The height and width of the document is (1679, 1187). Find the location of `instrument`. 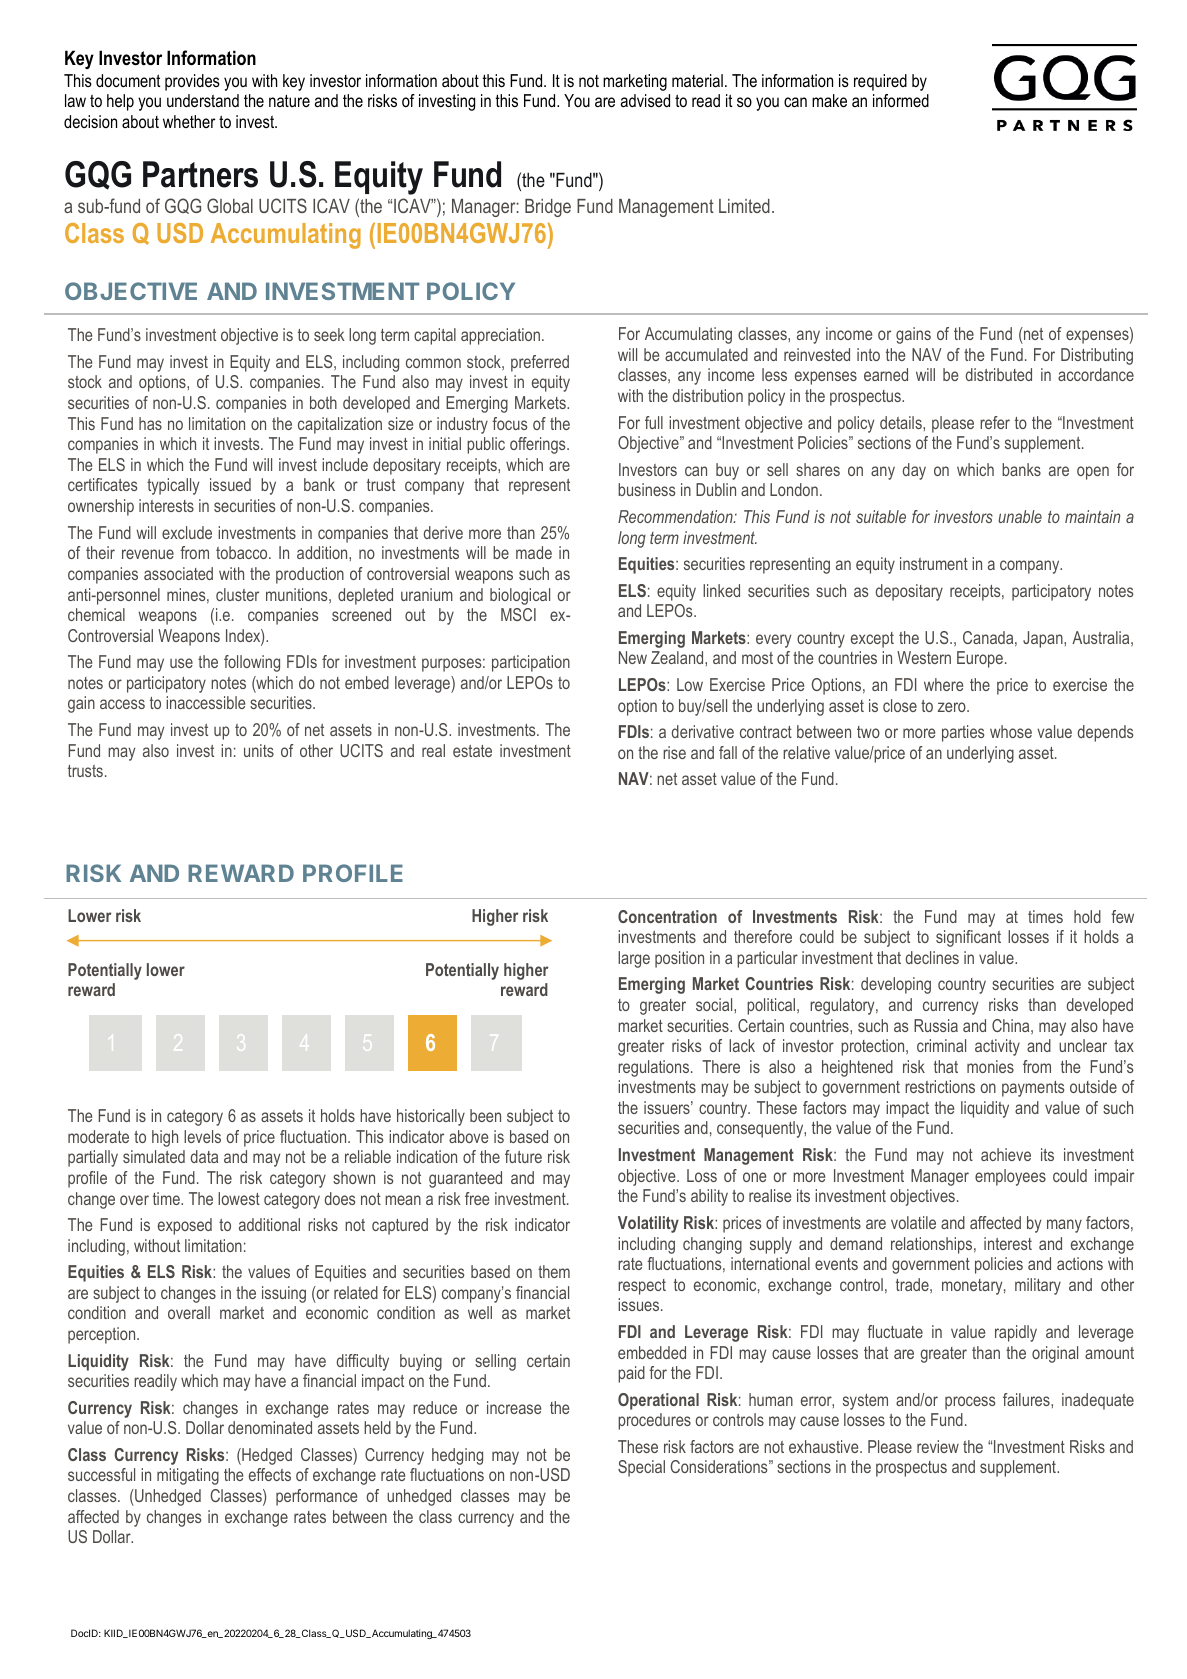

instrument is located at coordinates (934, 563).
